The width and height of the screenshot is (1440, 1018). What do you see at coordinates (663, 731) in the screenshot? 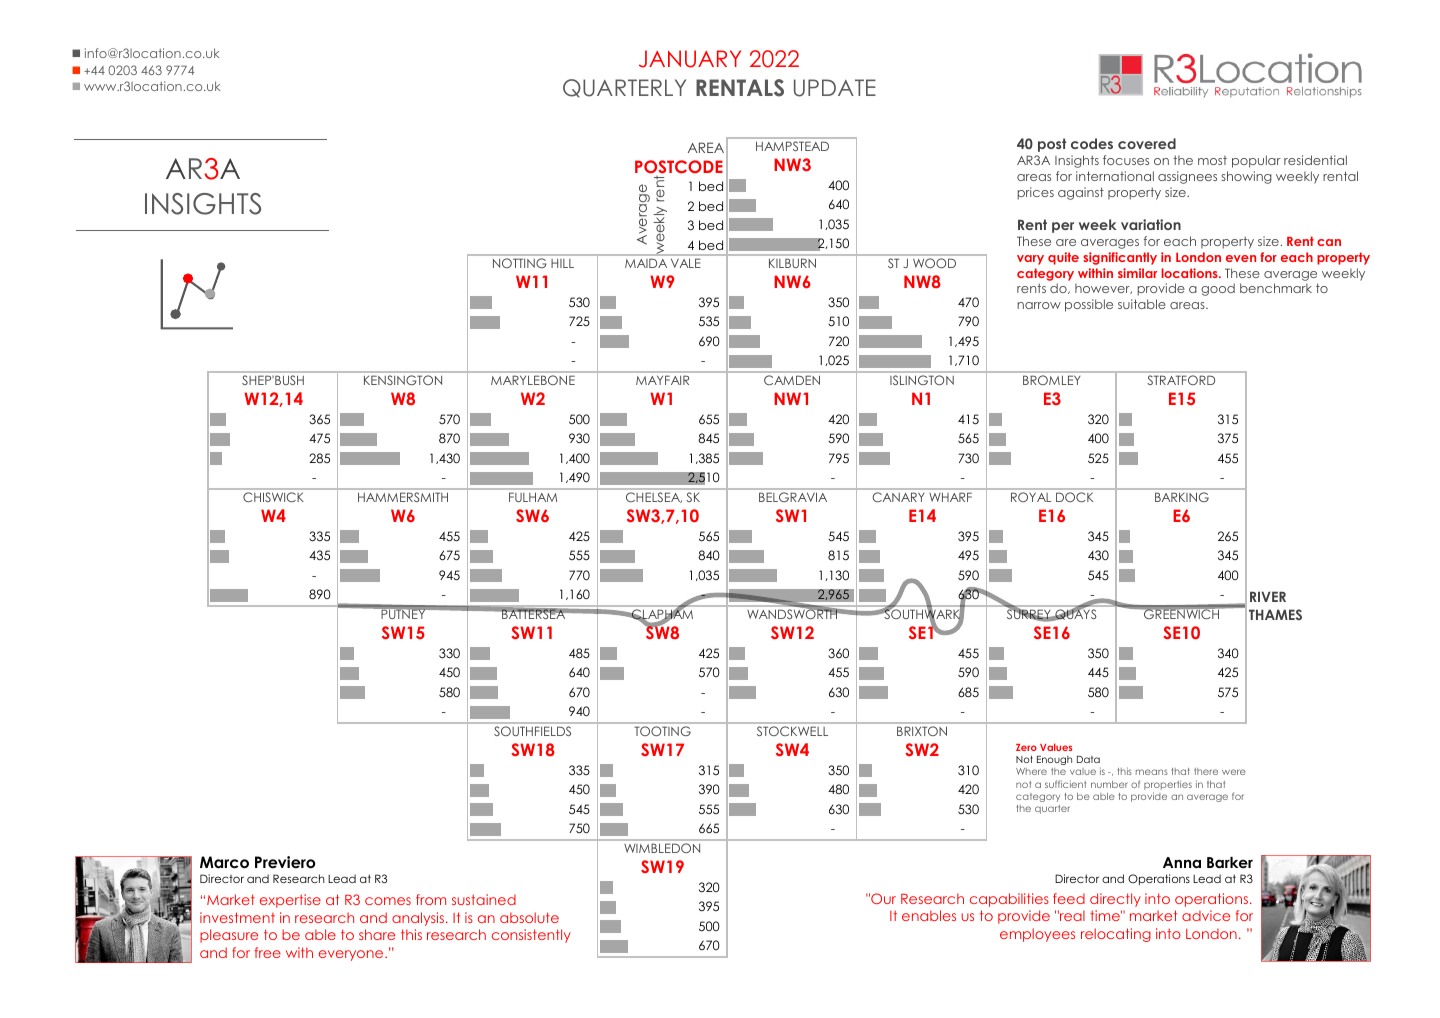
I see `TOOTING` at bounding box center [663, 731].
